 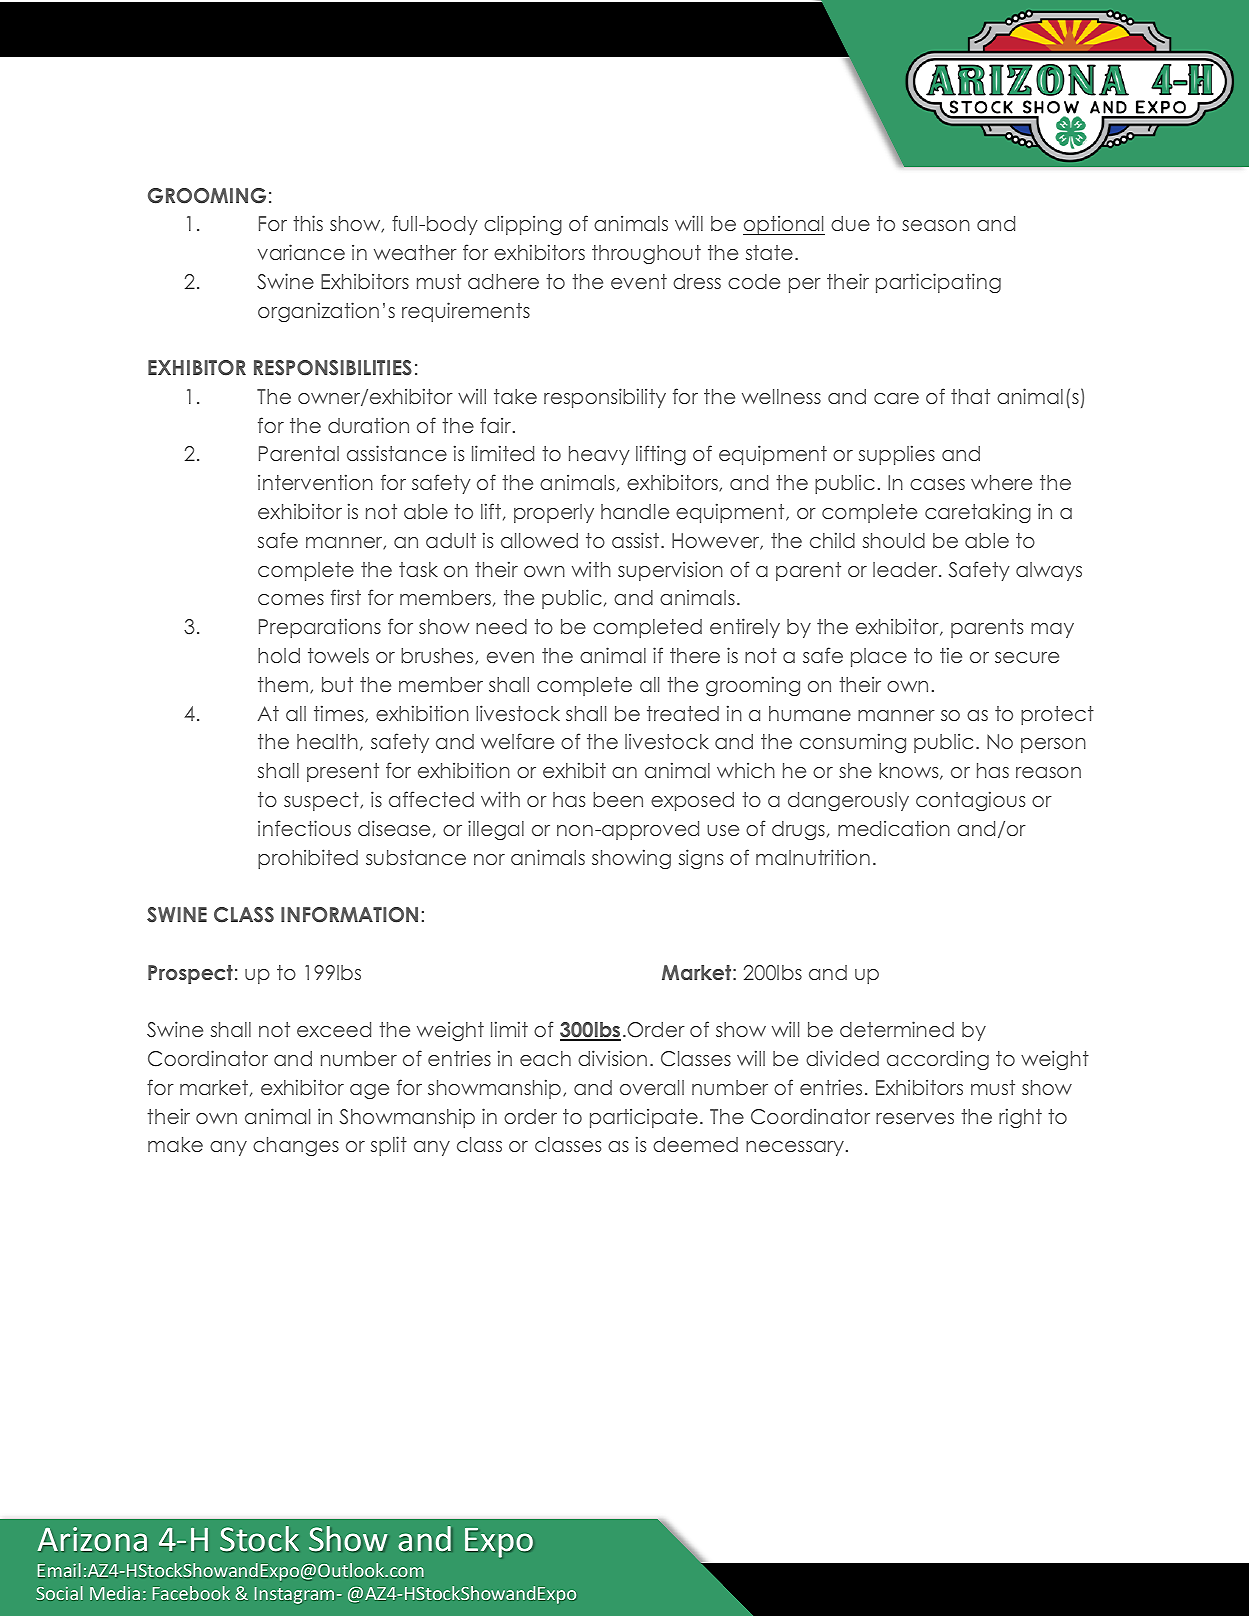 I want to click on welfare, so click(x=517, y=741).
